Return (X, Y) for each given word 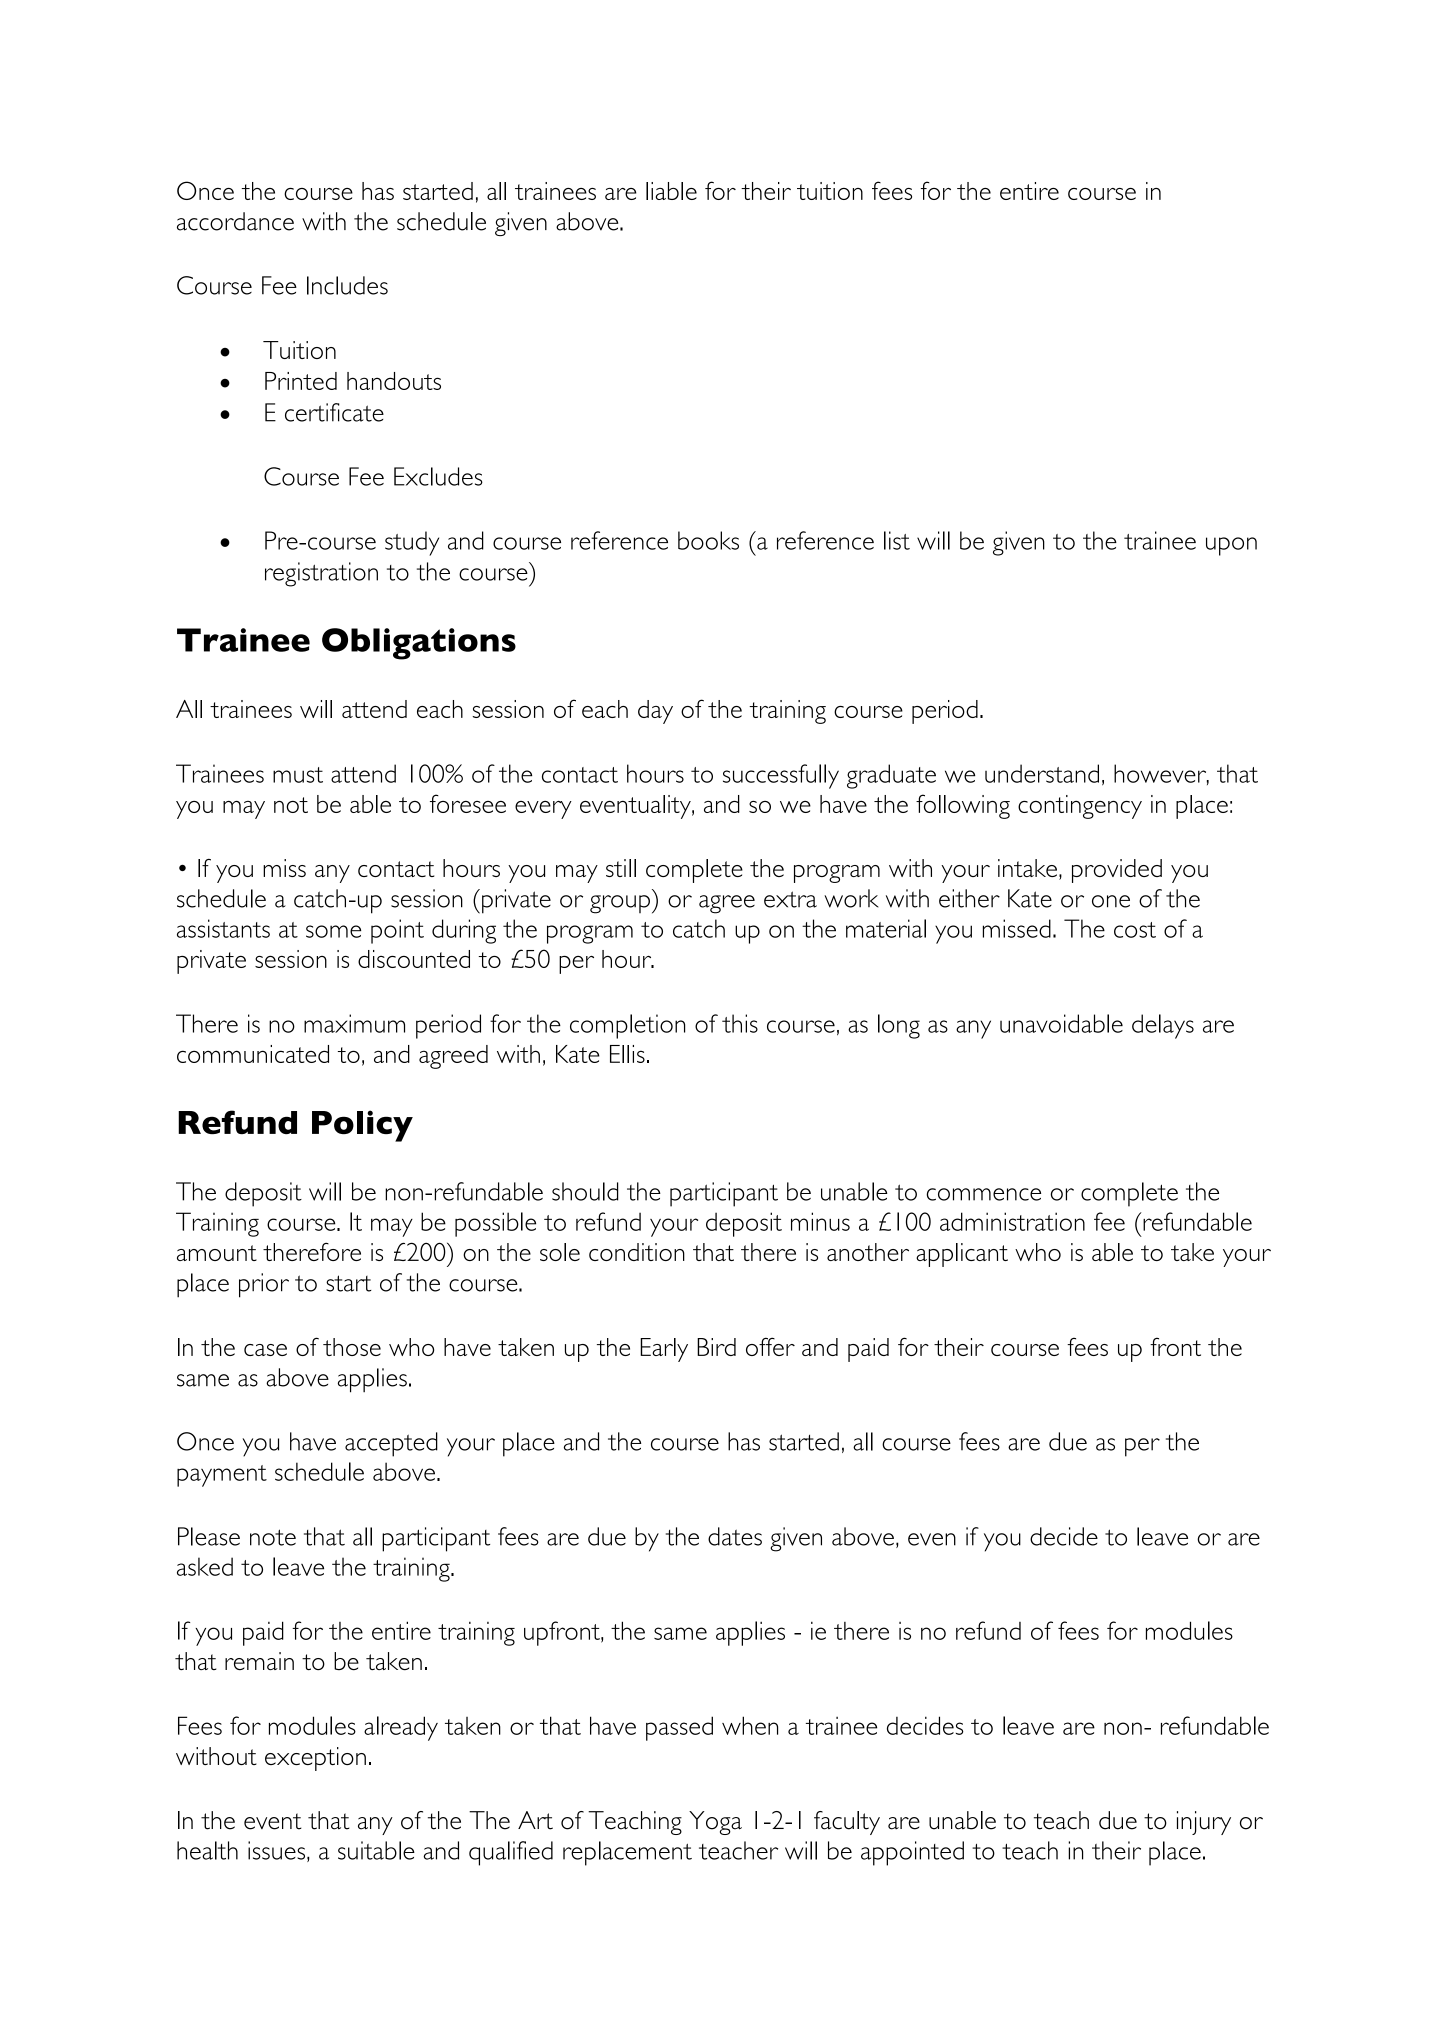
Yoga (715, 1823)
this (740, 1023)
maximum (354, 1023)
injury (1204, 1823)
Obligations (419, 644)
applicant (962, 1255)
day (655, 712)
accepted (391, 1444)
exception (315, 1759)
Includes (347, 285)
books (708, 540)
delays (1163, 1026)
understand (1042, 773)
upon (1231, 546)
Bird (716, 1347)
